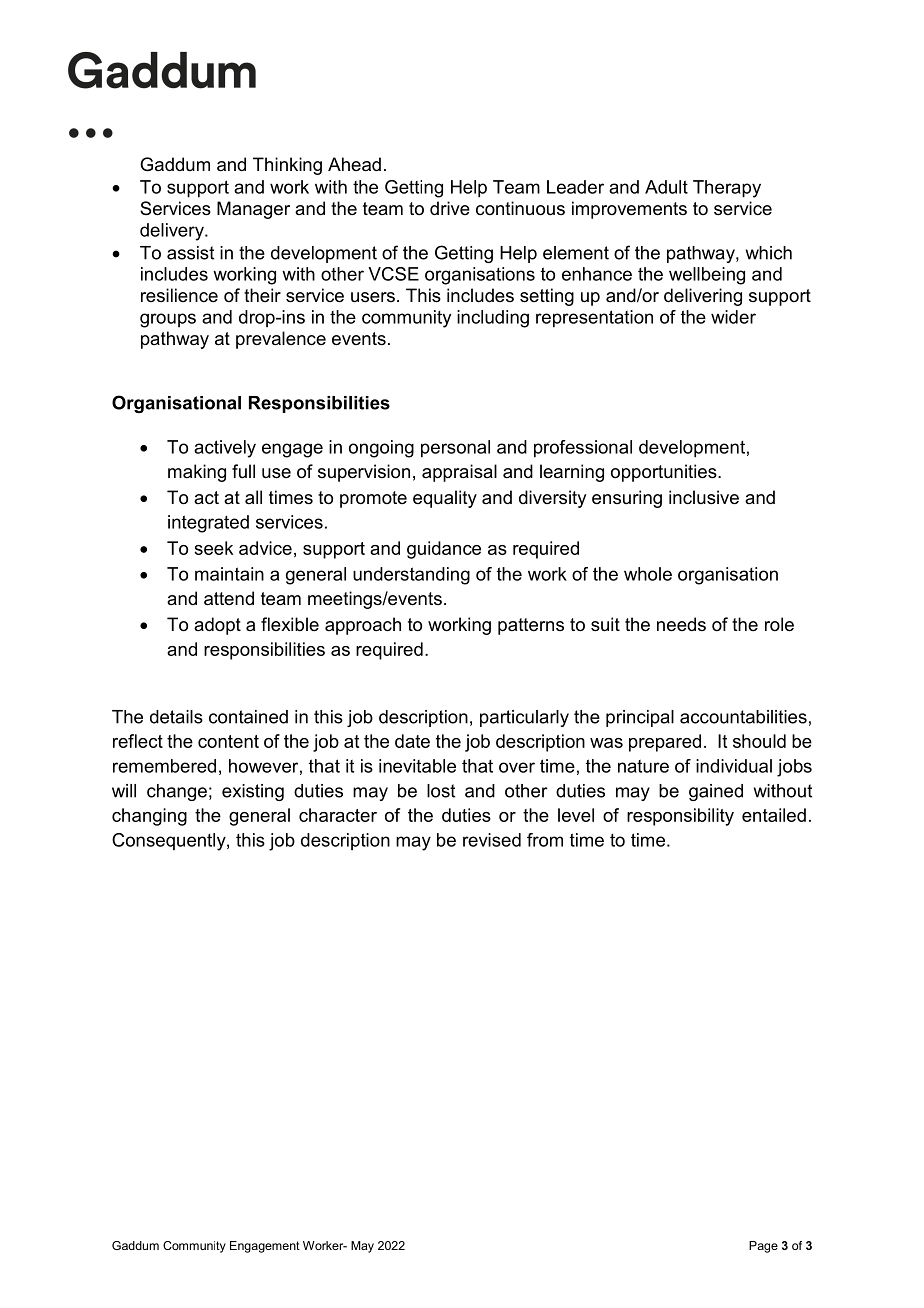 This document has width=924, height=1308. What do you see at coordinates (412, 741) in the document?
I see `date` at bounding box center [412, 741].
